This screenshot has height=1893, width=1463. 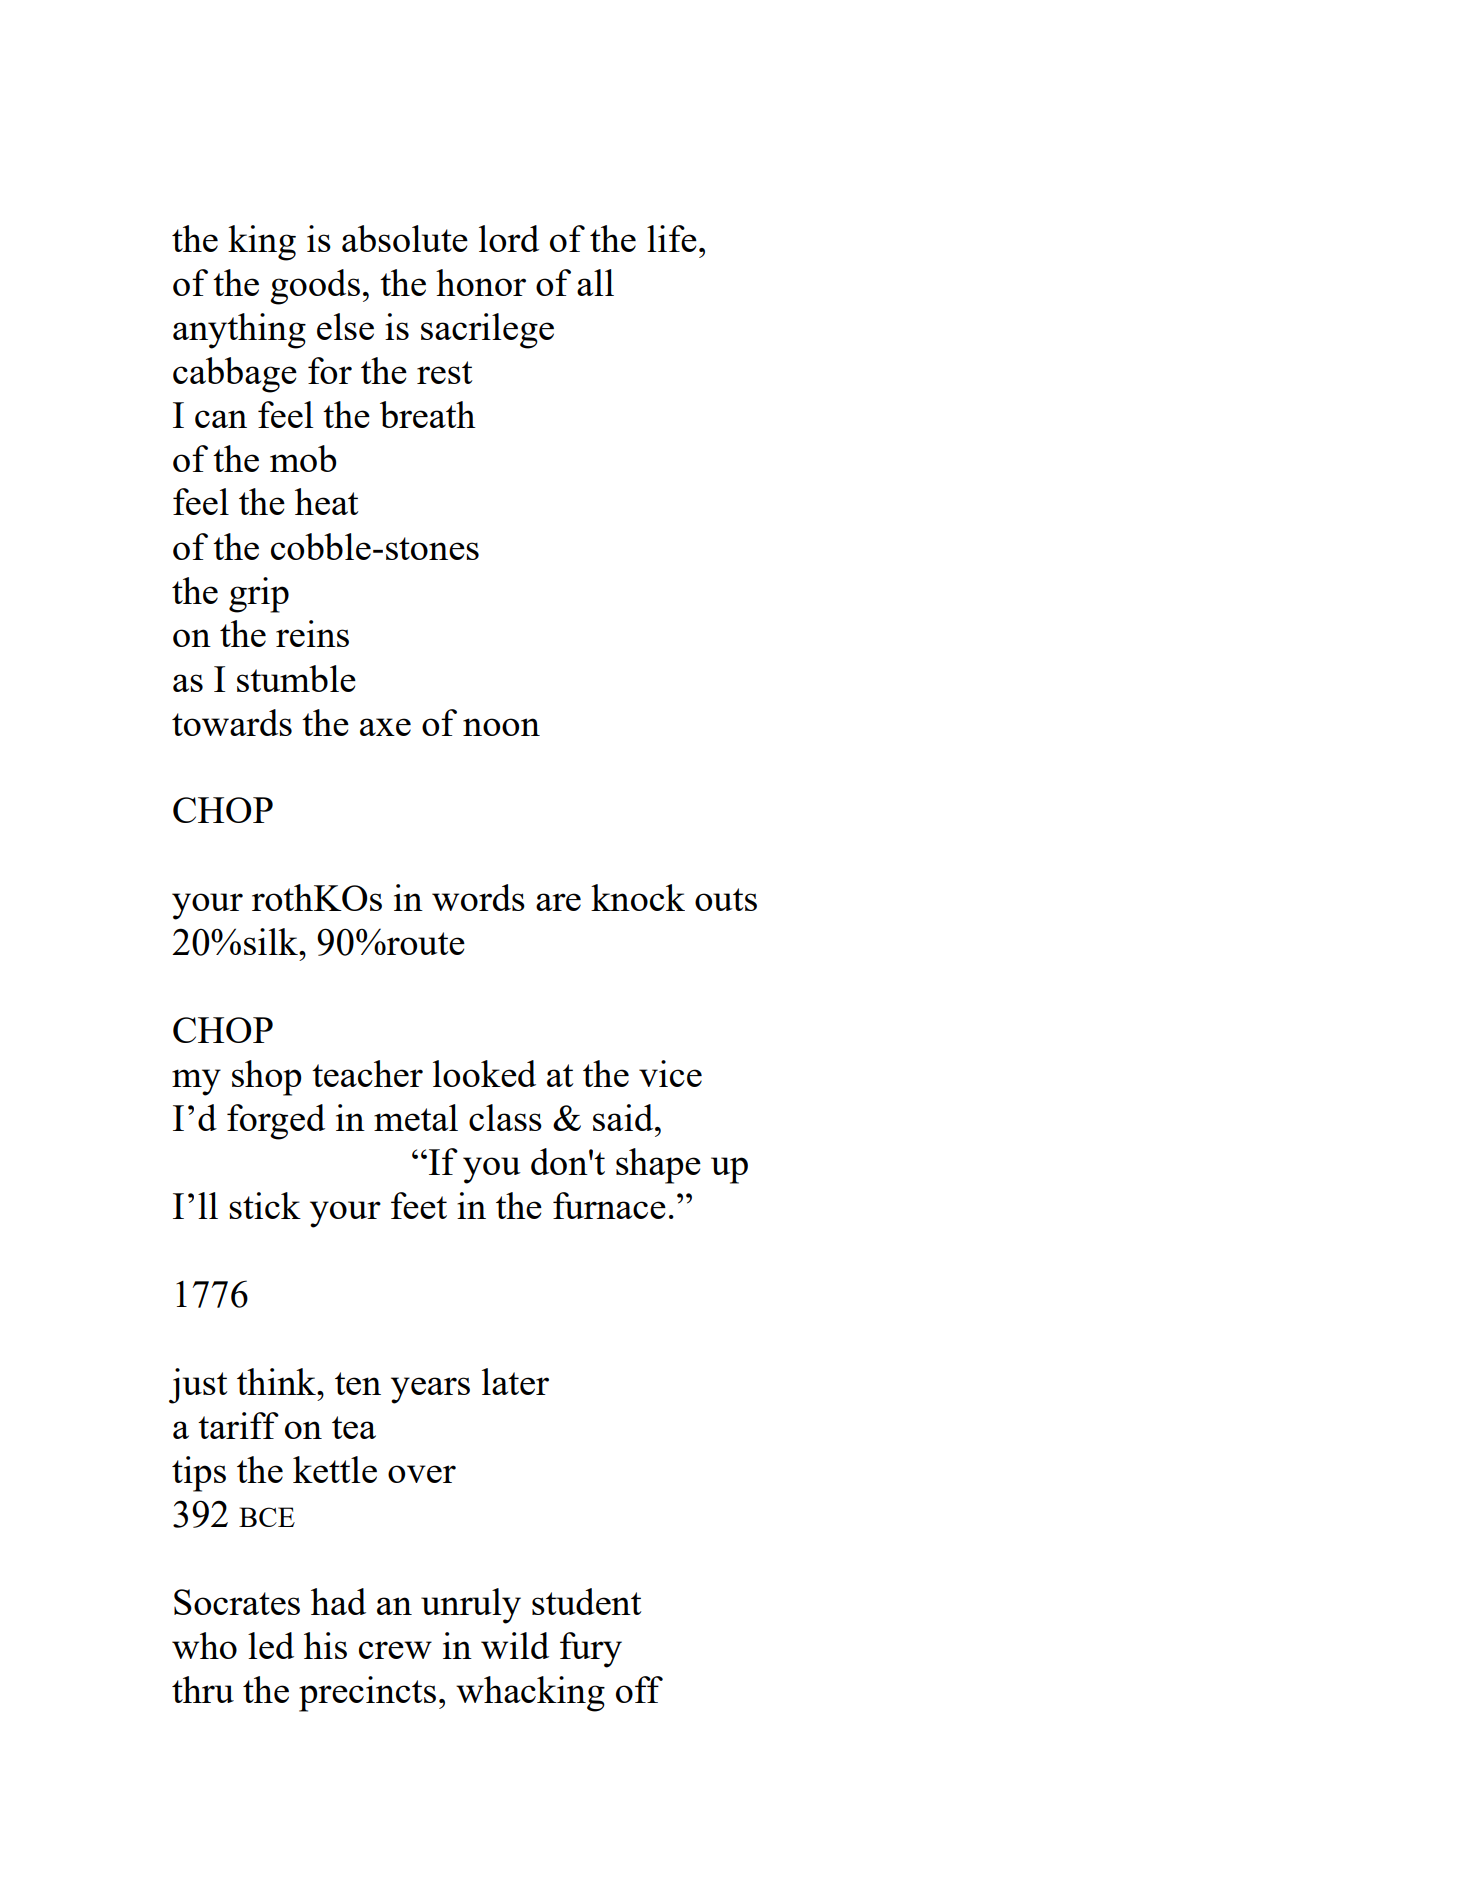 What do you see at coordinates (232, 722) in the screenshot?
I see `towards` at bounding box center [232, 722].
